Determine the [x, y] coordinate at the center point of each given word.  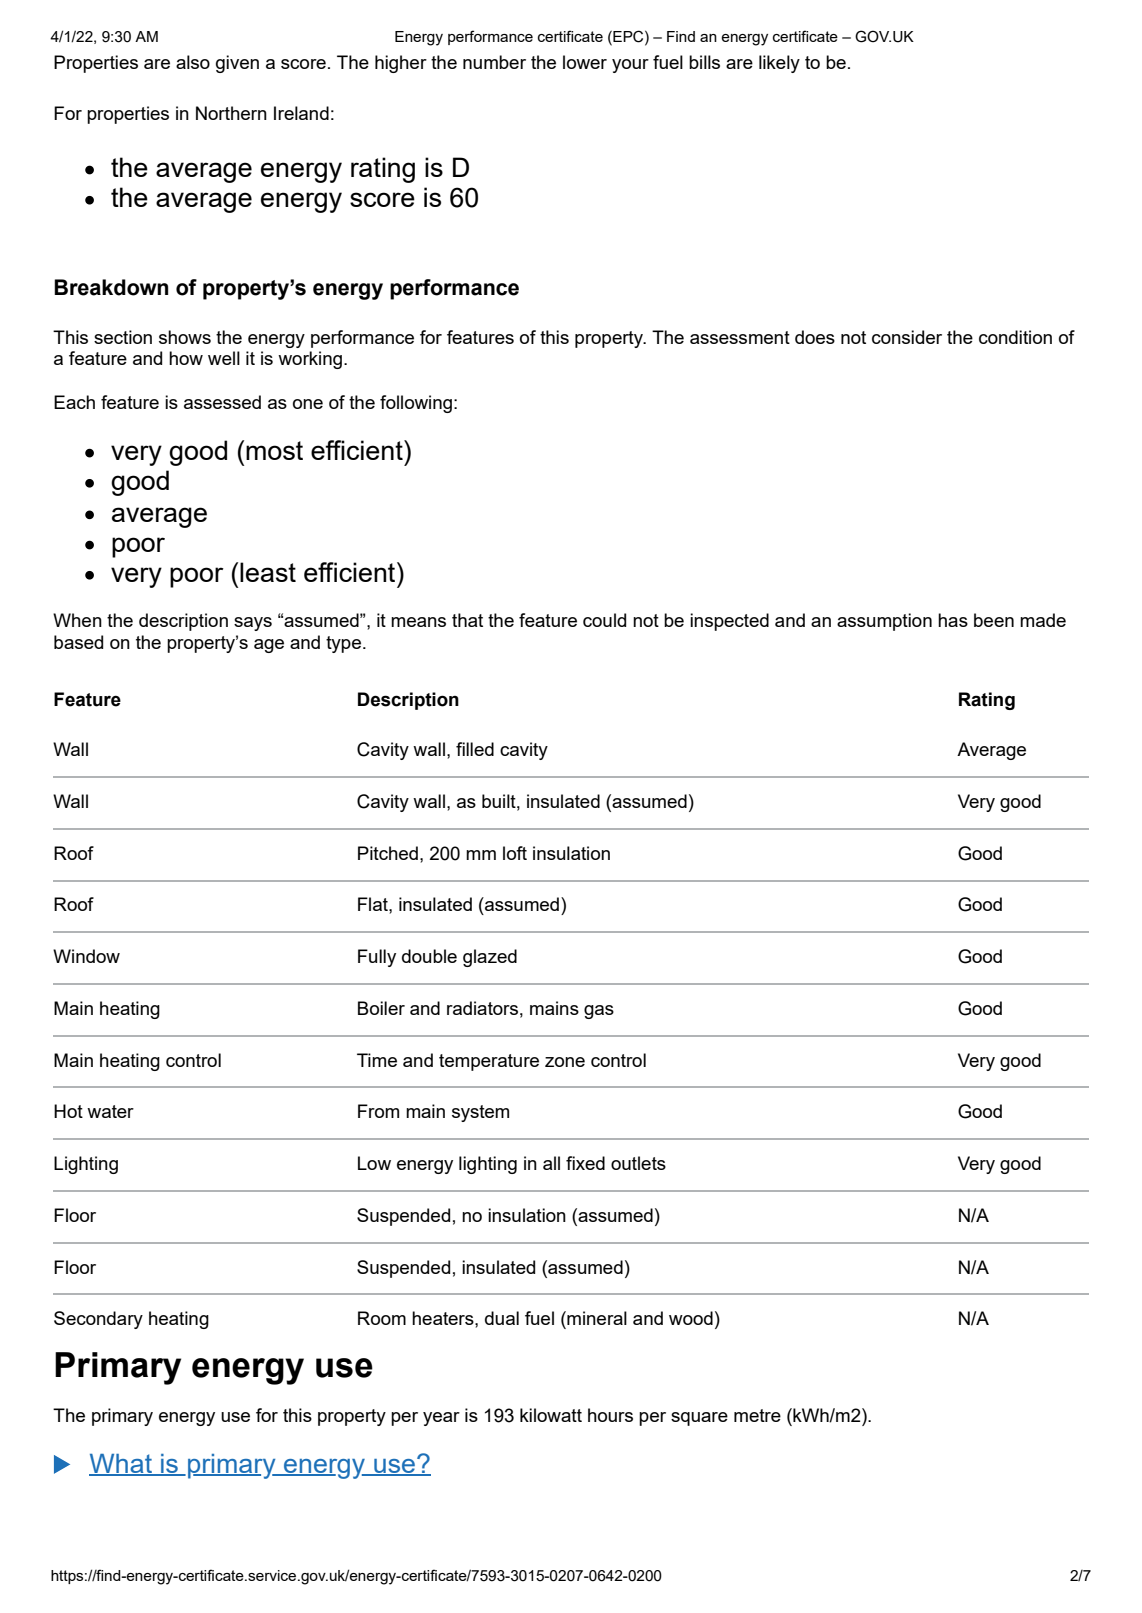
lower [585, 62]
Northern [231, 113]
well [224, 358]
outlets [638, 1163]
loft [515, 853]
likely [779, 64]
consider [907, 337]
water [110, 1111]
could [604, 620]
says [253, 624]
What [121, 1465]
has [953, 620]
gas [599, 1012]
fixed [585, 1163]
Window [86, 956]
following [416, 404]
